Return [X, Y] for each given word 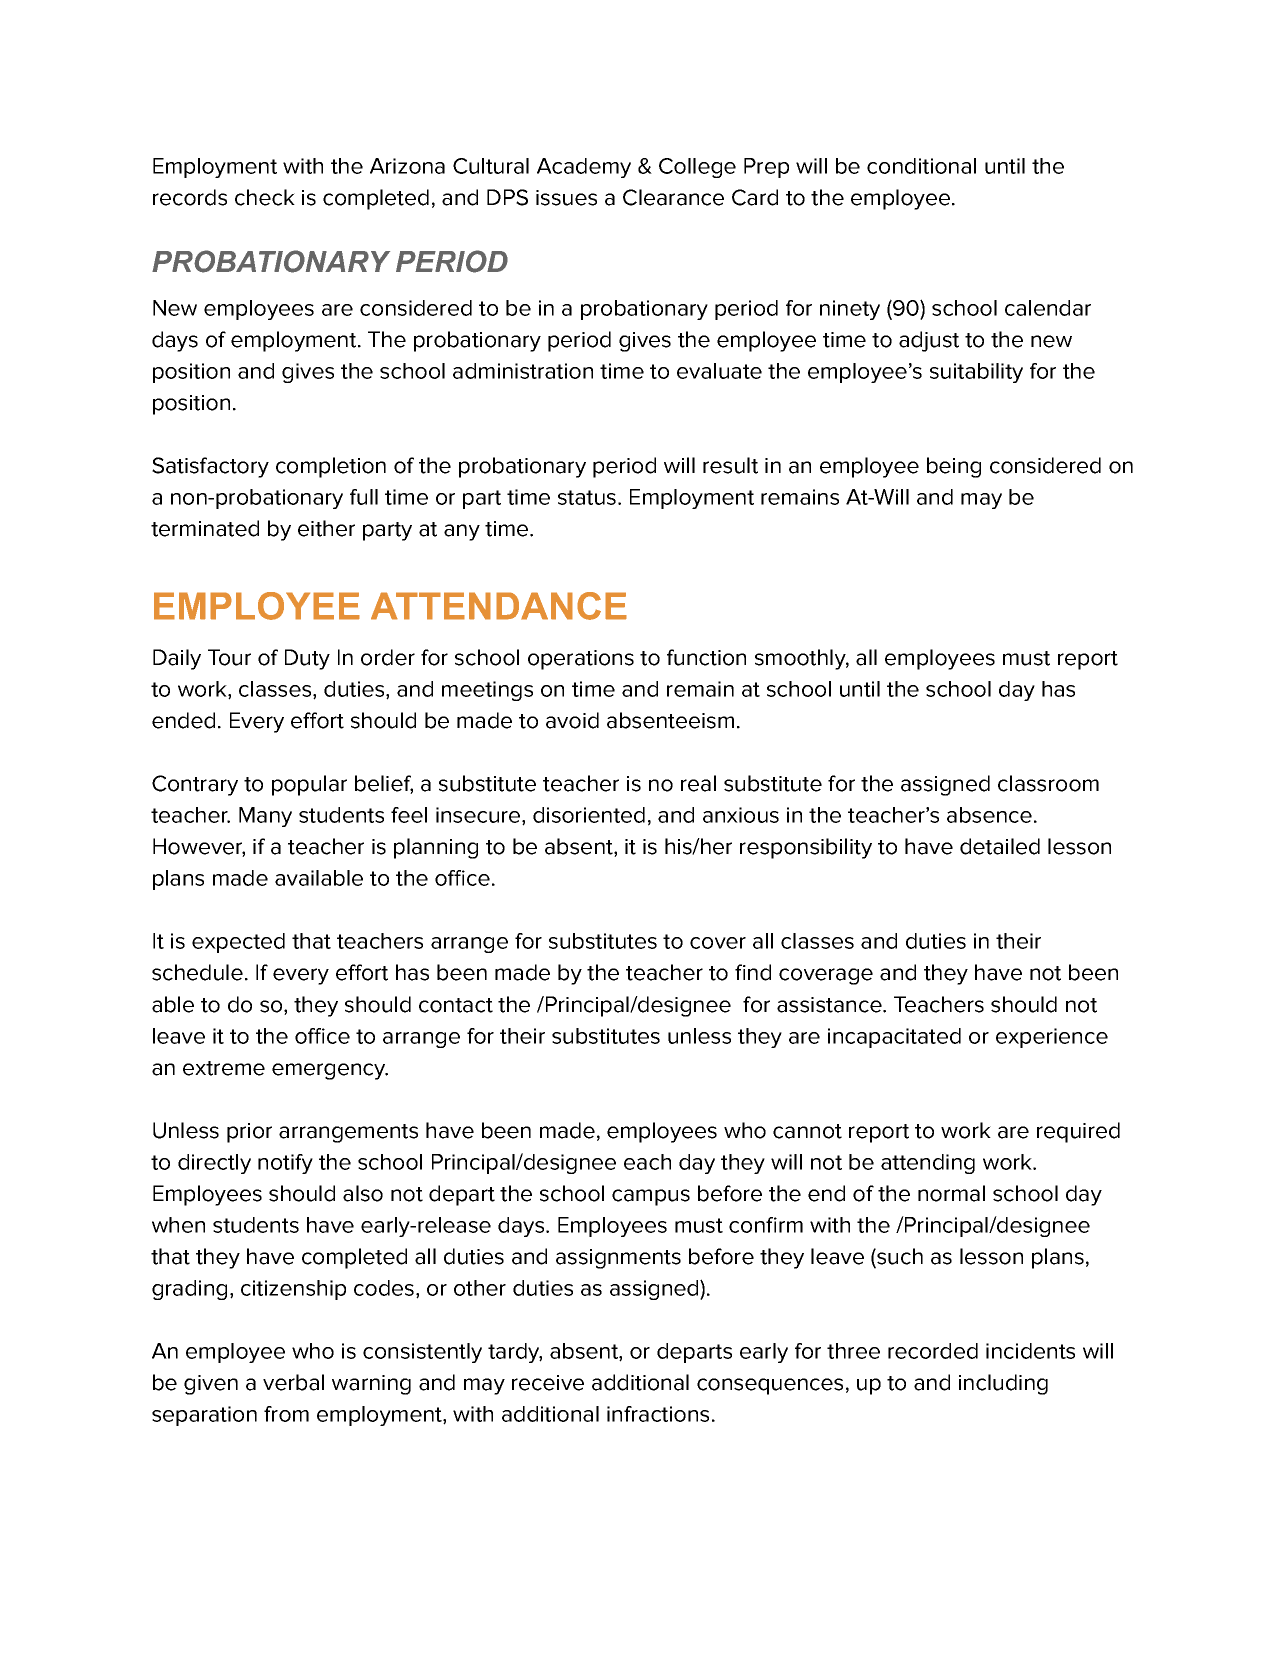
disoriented [589, 815]
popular [309, 785]
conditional [921, 166]
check [265, 197]
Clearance [673, 197]
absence [989, 815]
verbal [293, 1382]
